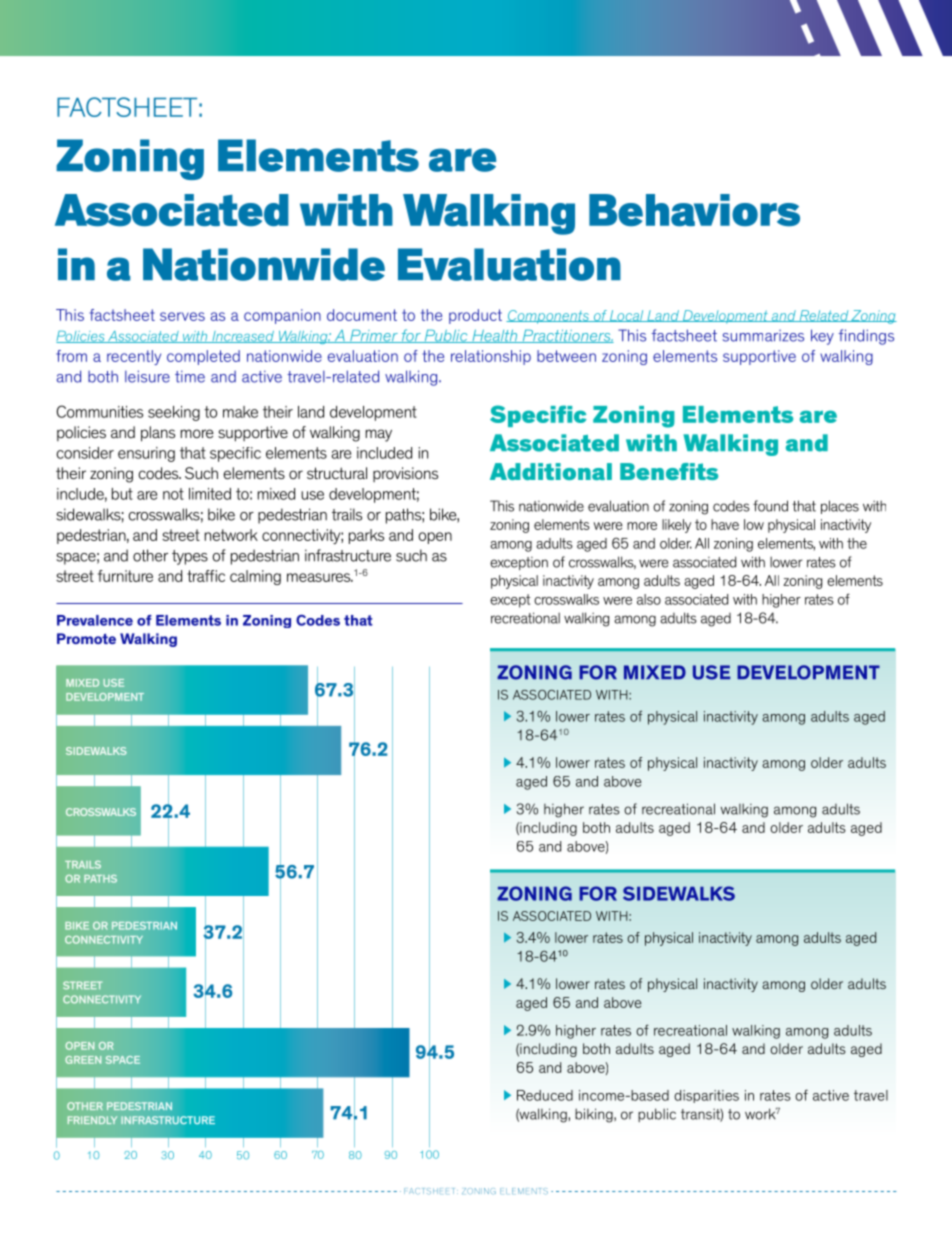 This screenshot has height=1233, width=952. I want to click on serves, so click(182, 316).
